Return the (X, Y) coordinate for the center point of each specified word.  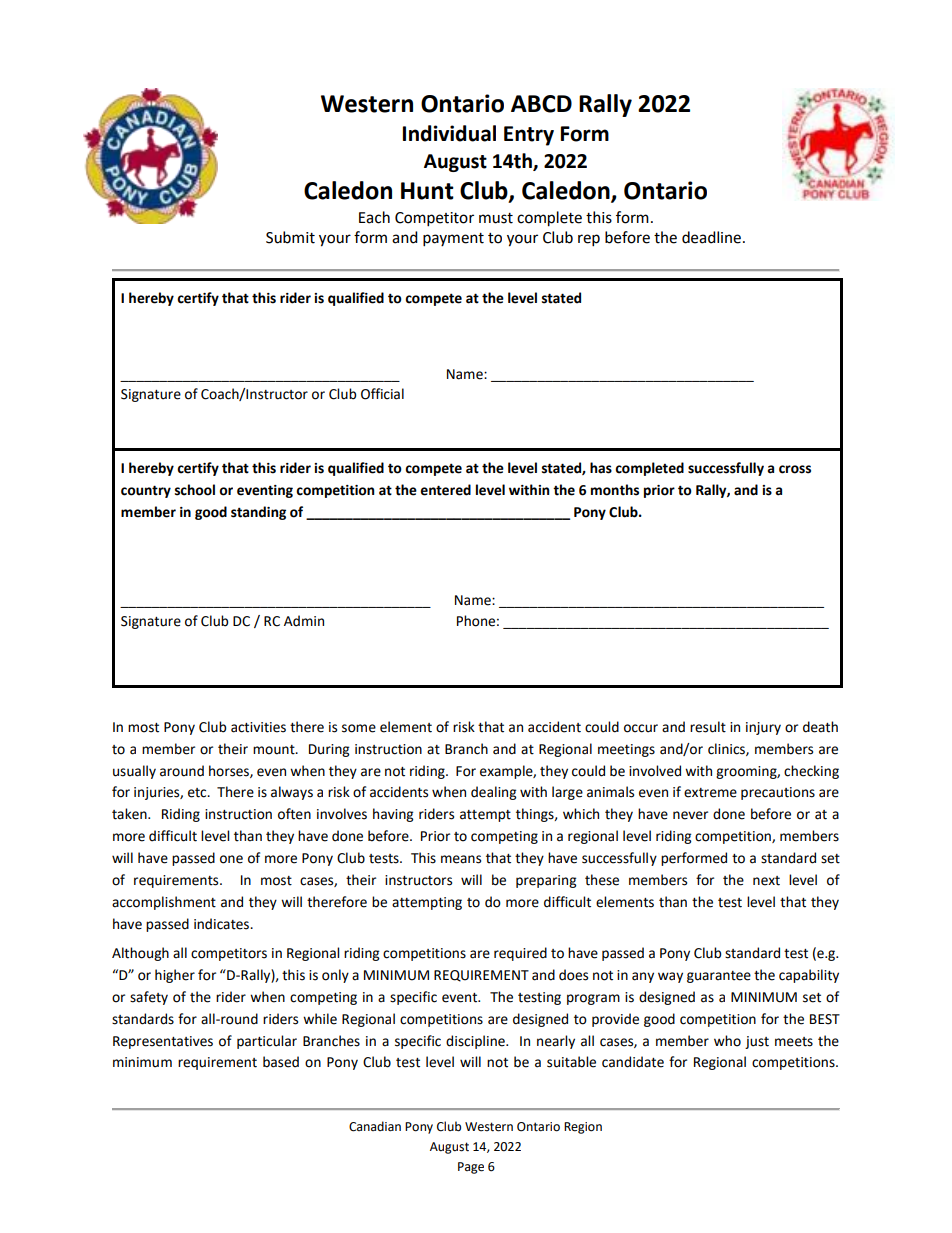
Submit (290, 237)
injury (763, 728)
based (281, 1062)
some (359, 728)
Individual (449, 133)
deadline (711, 237)
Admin (304, 621)
